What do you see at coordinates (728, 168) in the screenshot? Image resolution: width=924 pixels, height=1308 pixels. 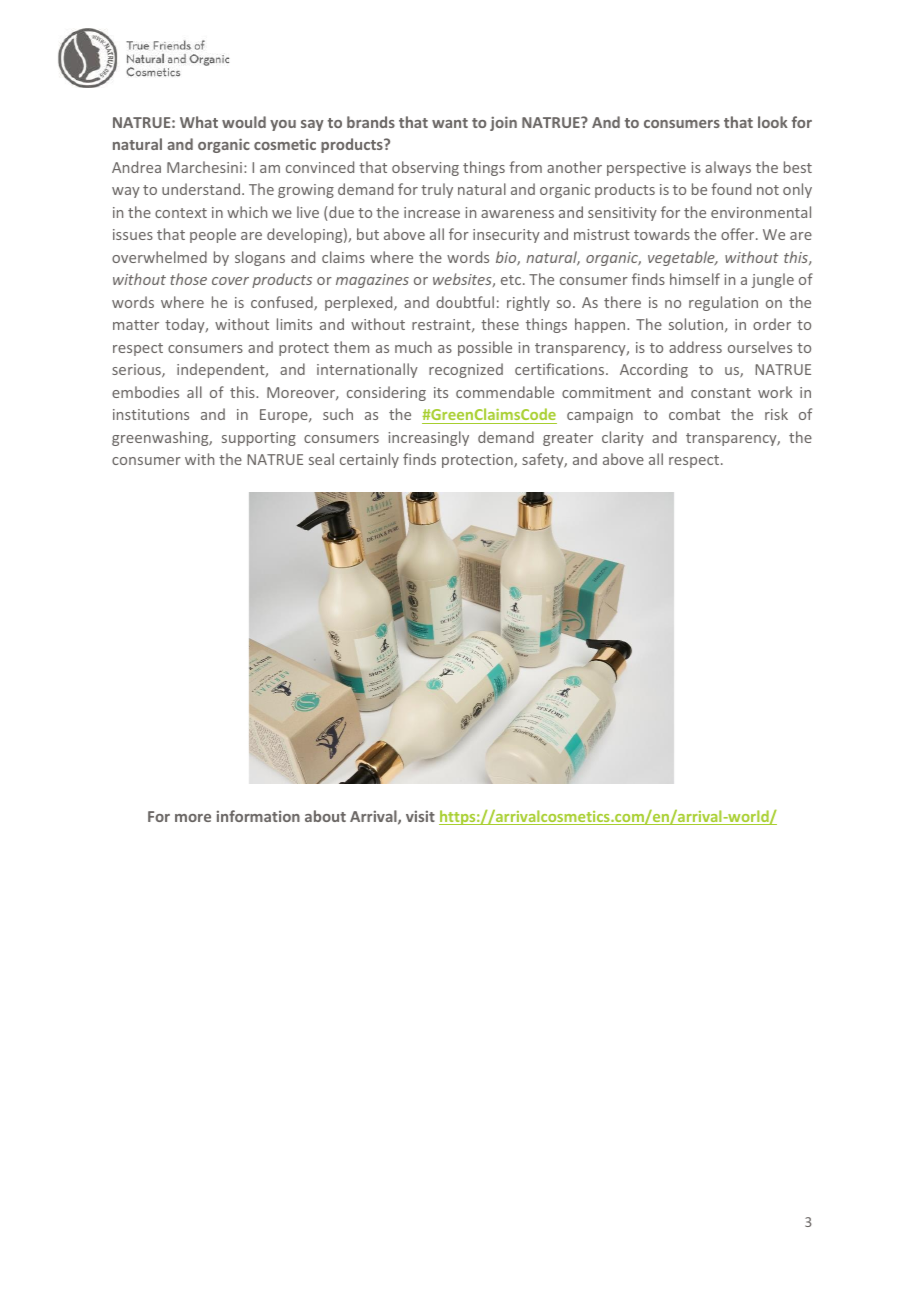 I see `always` at bounding box center [728, 168].
